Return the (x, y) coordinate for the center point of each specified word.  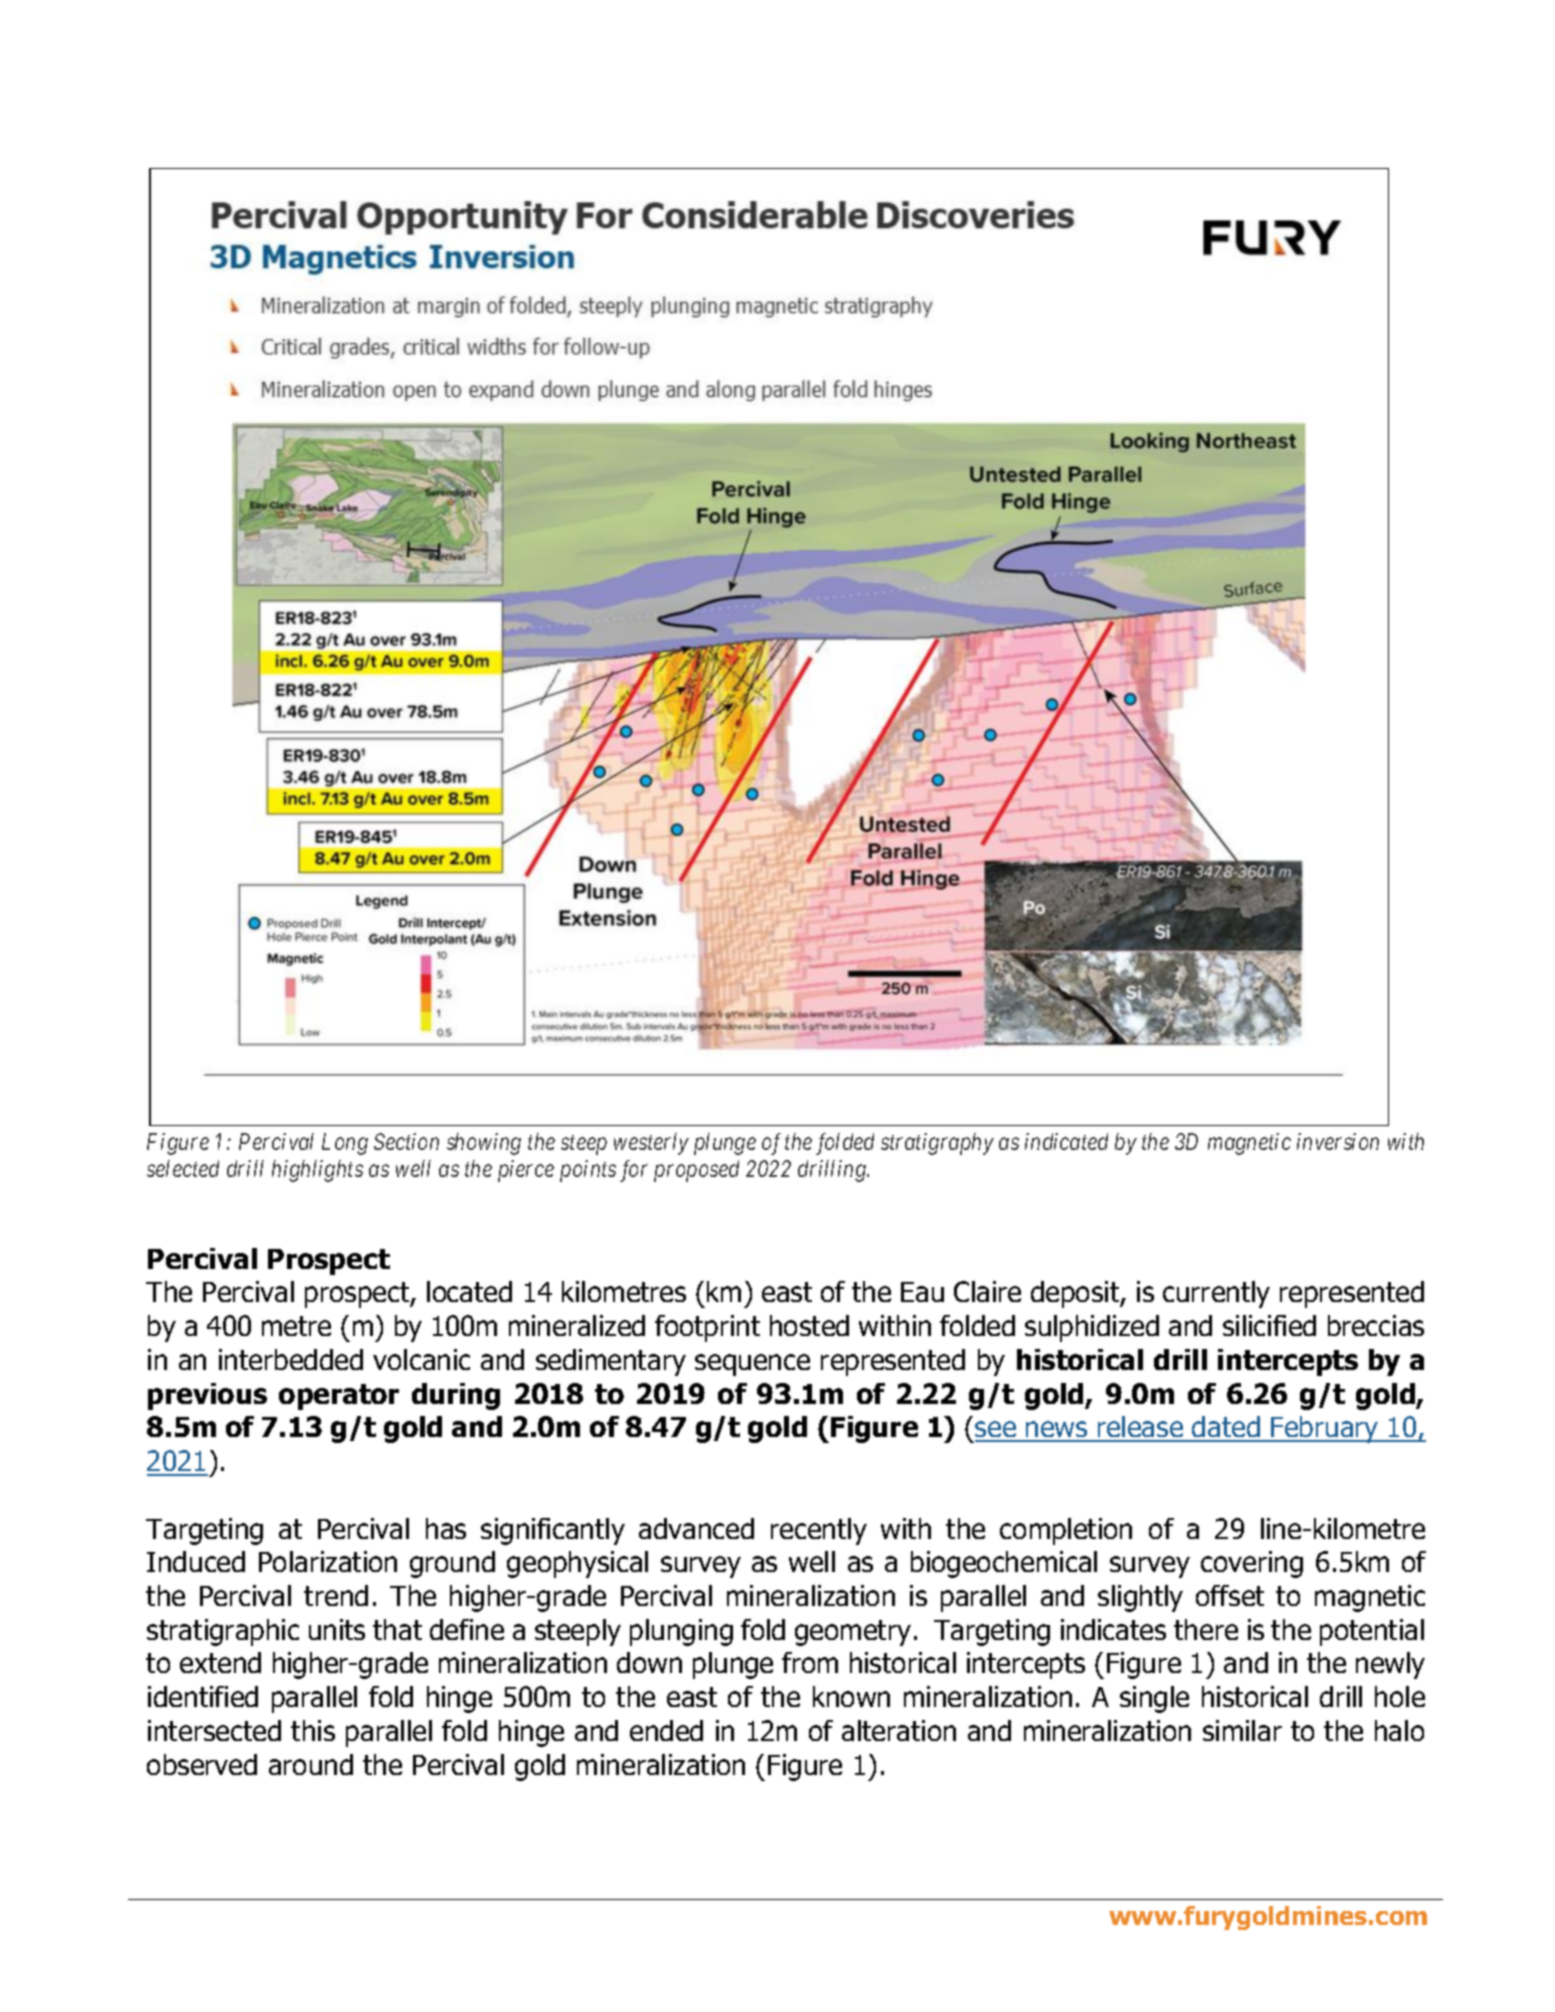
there (1206, 1629)
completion (1066, 1531)
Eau (922, 1292)
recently (819, 1531)
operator (339, 1397)
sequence (752, 1365)
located (469, 1291)
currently (1216, 1294)
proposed (696, 1171)
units (337, 1629)
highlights (317, 1171)
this (313, 1730)
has (446, 1528)
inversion (1338, 1142)
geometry (853, 1633)
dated (1226, 1428)
